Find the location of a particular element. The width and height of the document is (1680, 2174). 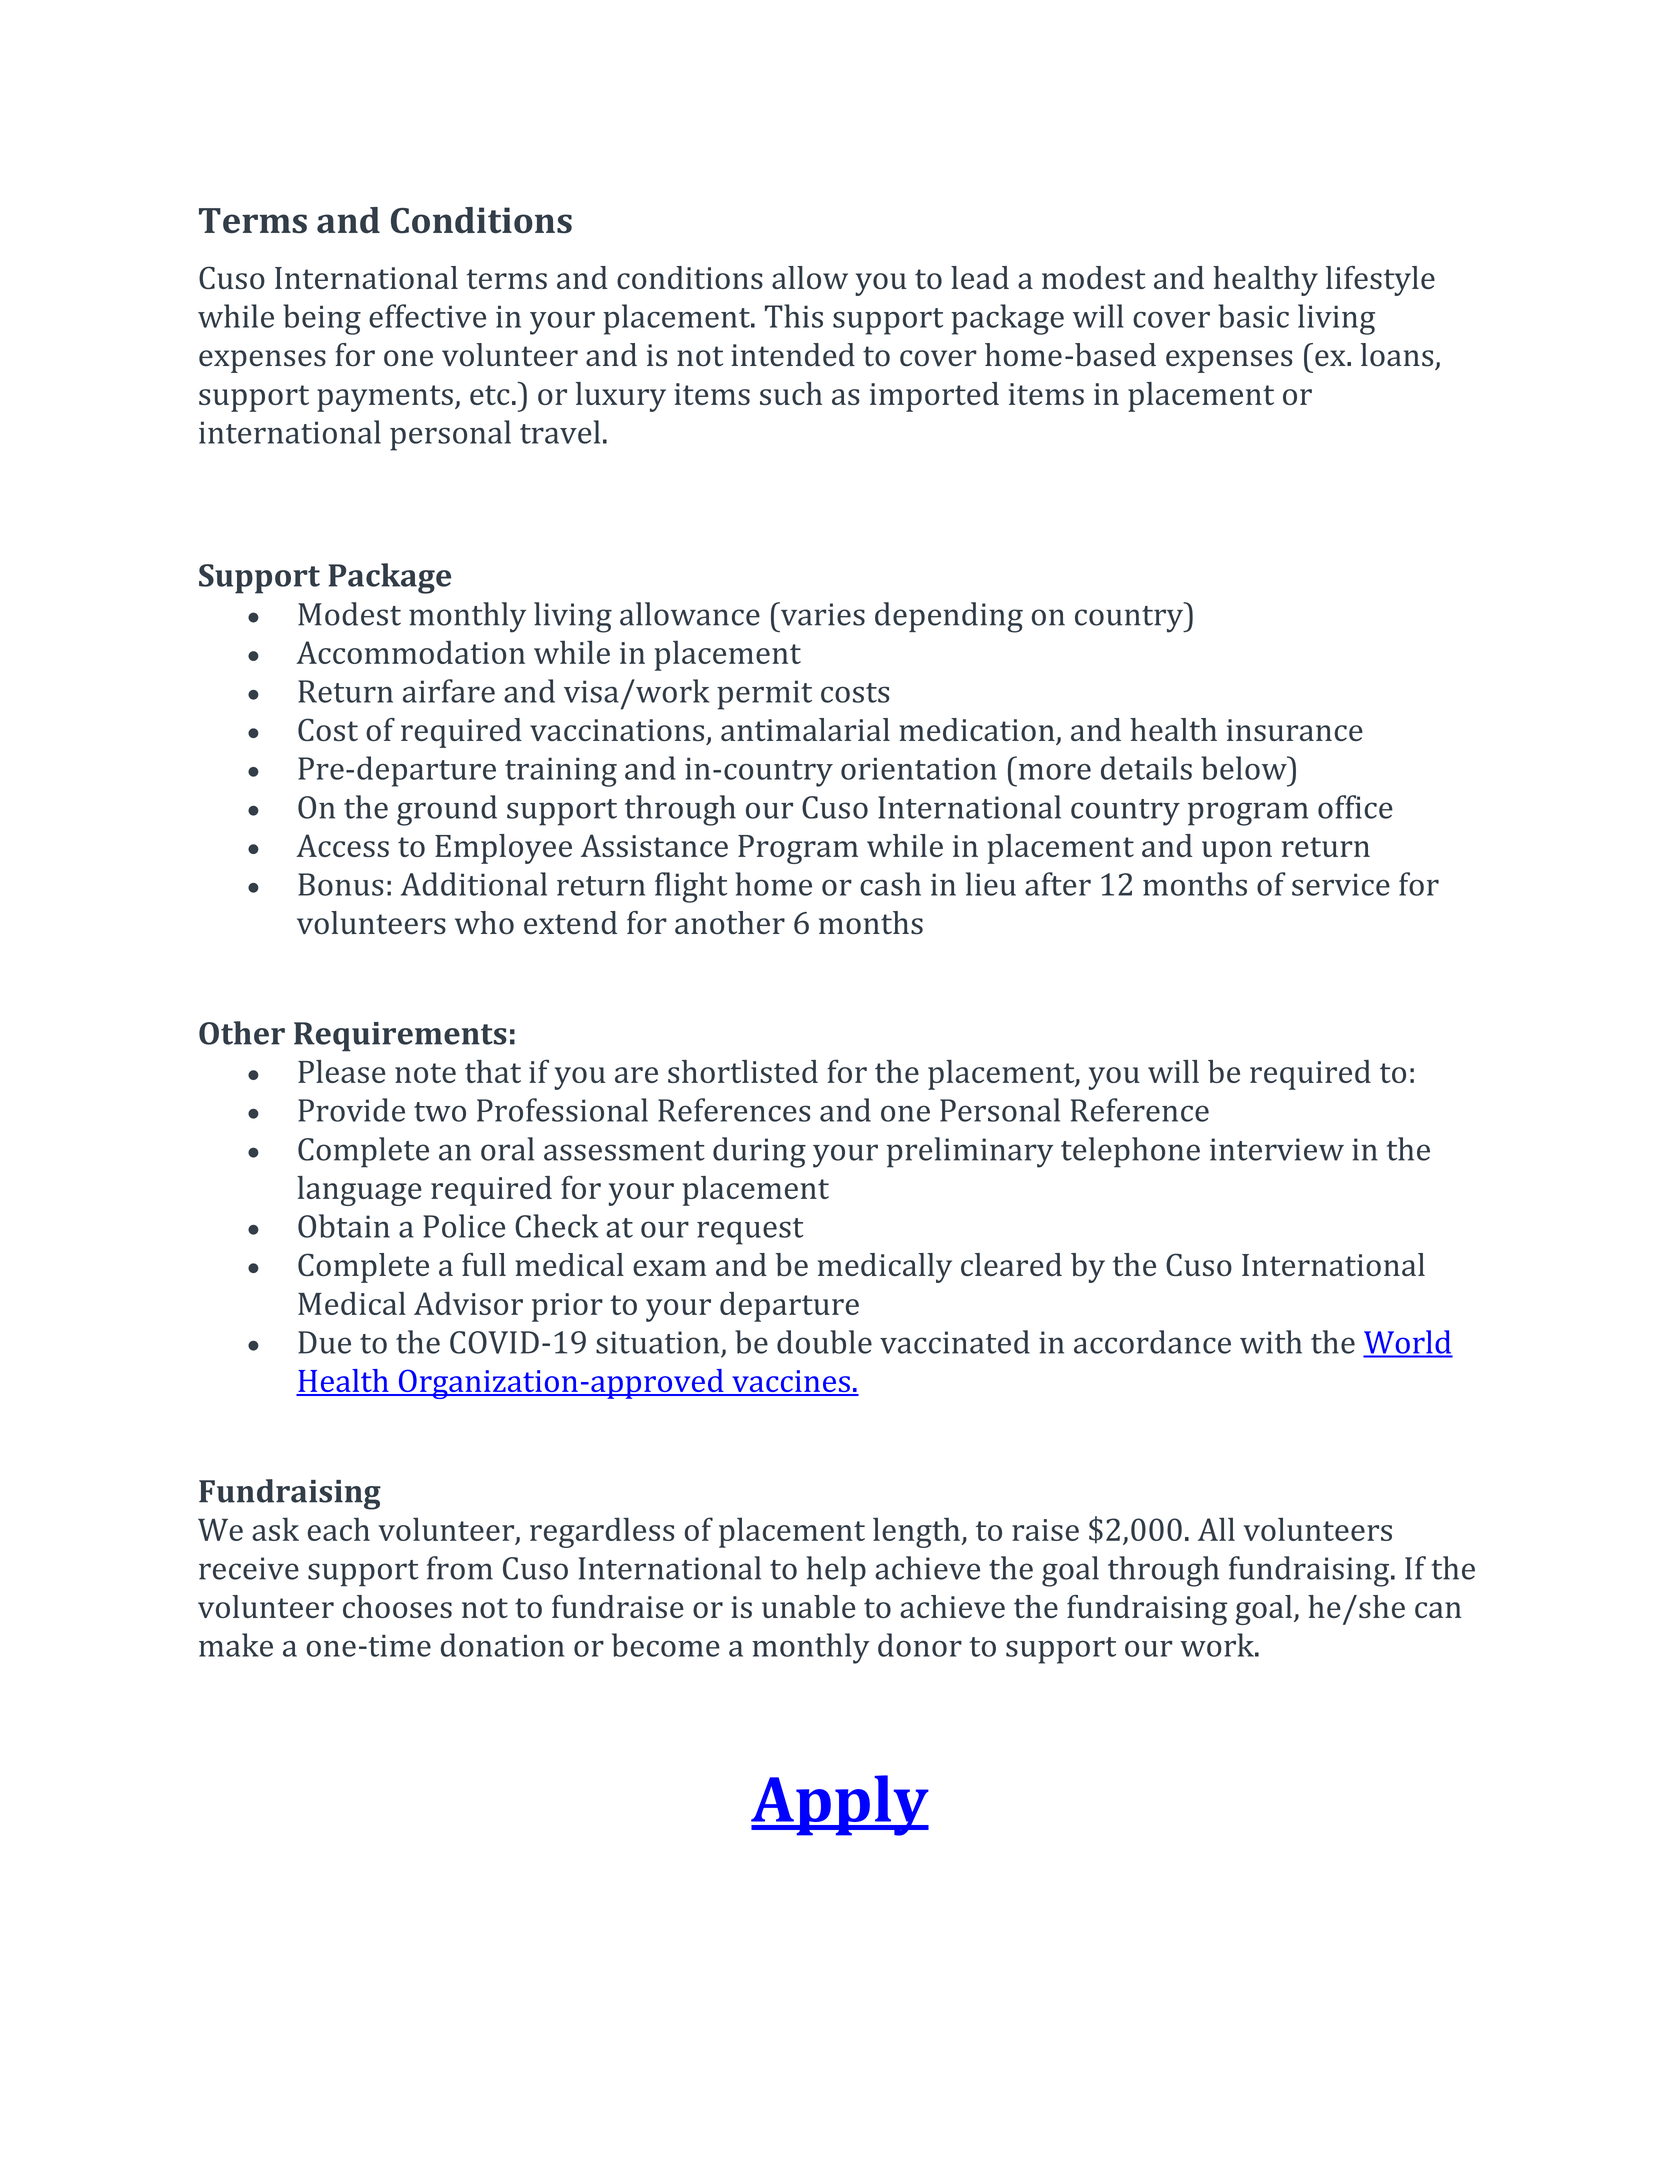

double is located at coordinates (824, 1342).
